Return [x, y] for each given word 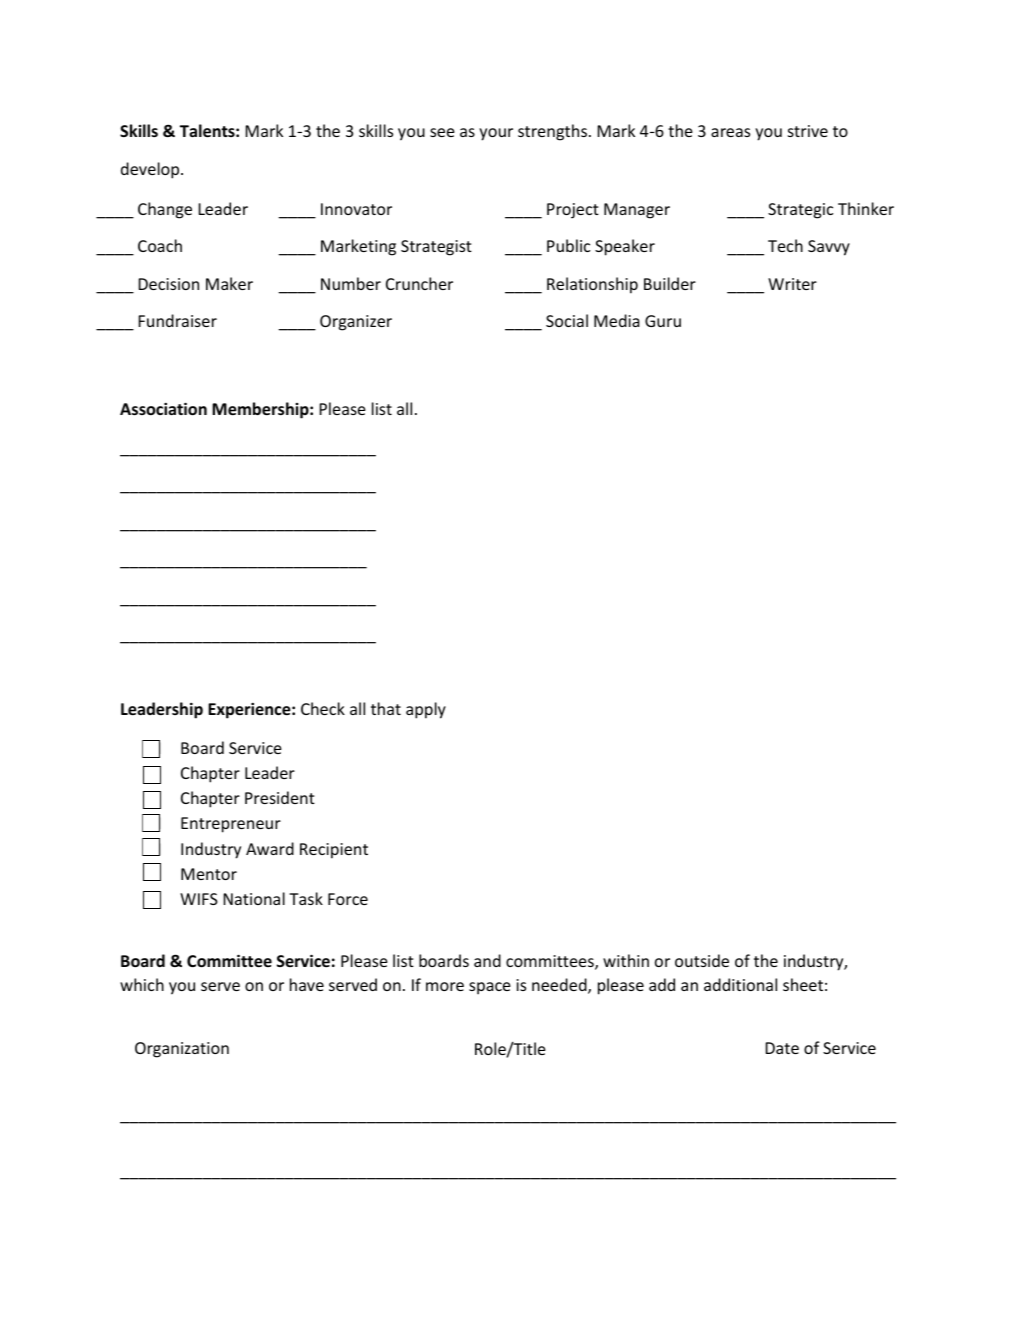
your [496, 134]
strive [808, 131]
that [386, 708]
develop [151, 170]
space [490, 988]
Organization [182, 1050]
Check [323, 708]
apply [426, 710]
